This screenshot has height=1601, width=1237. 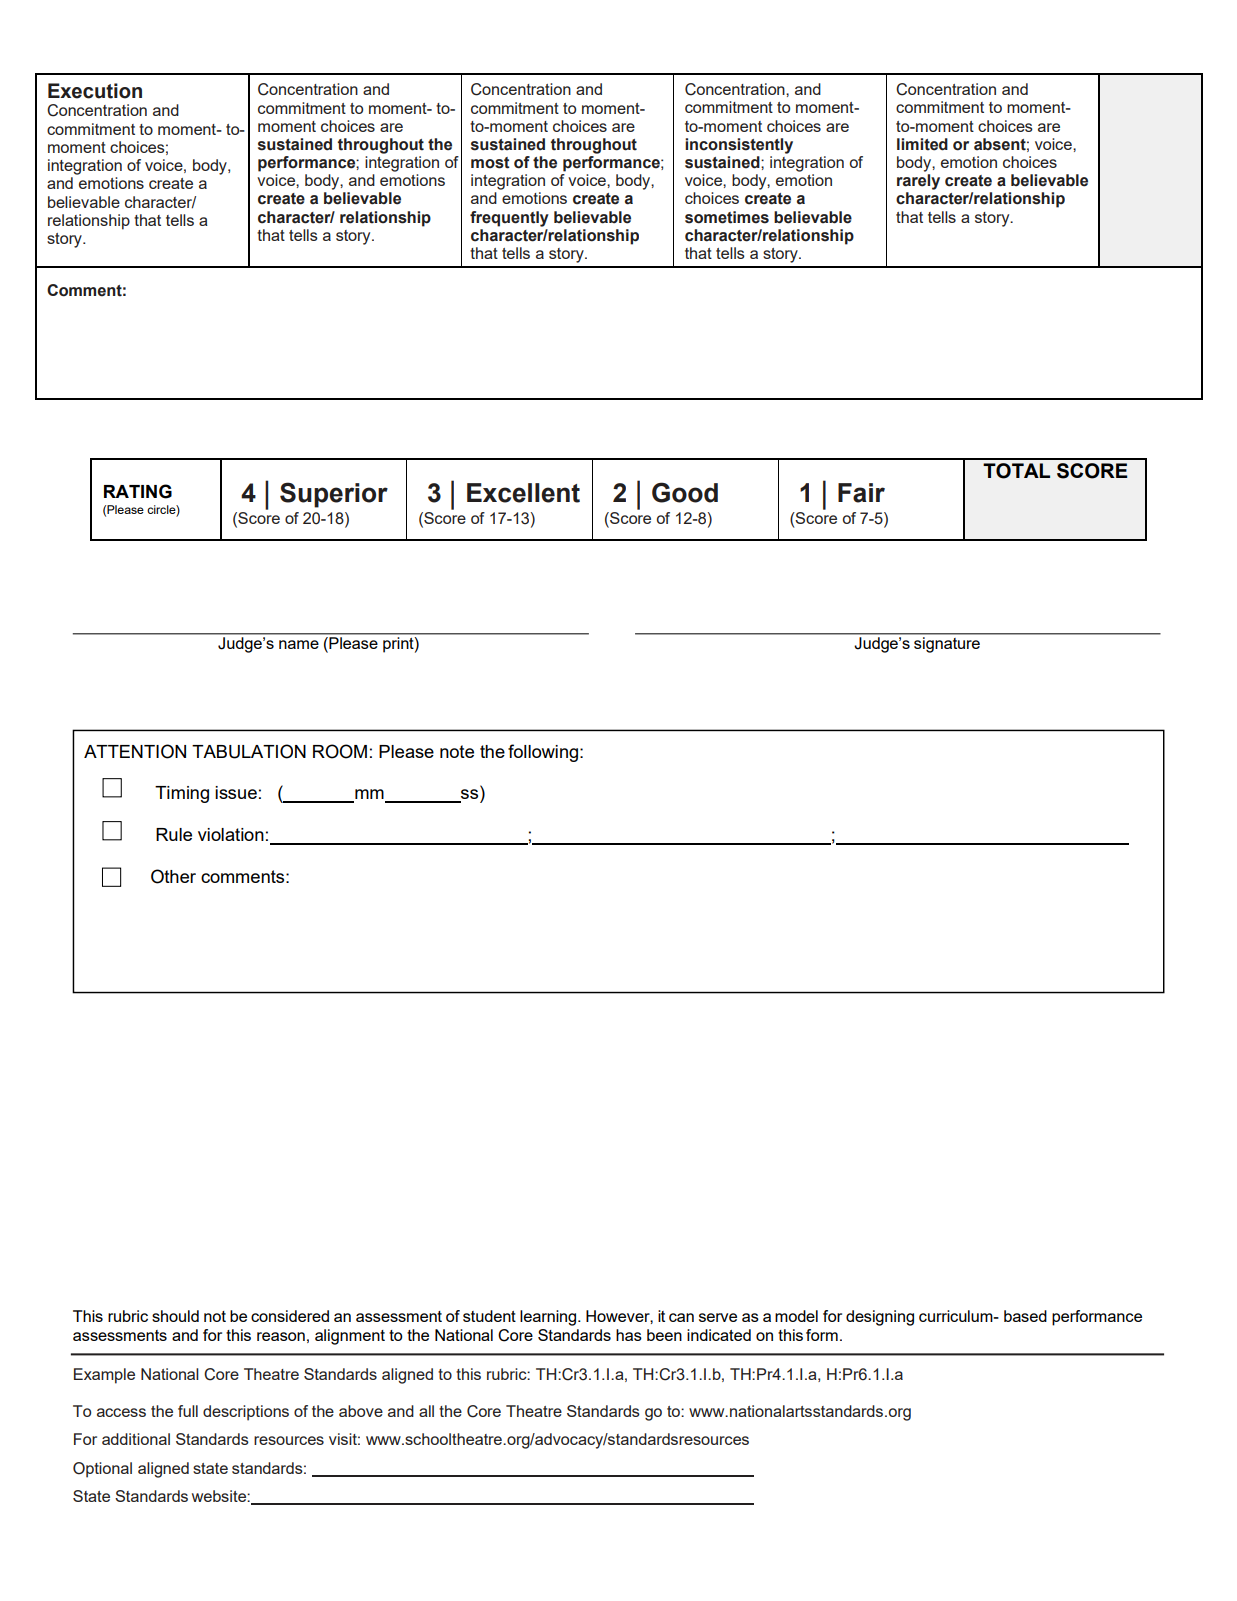 I want to click on limited, so click(x=922, y=144).
